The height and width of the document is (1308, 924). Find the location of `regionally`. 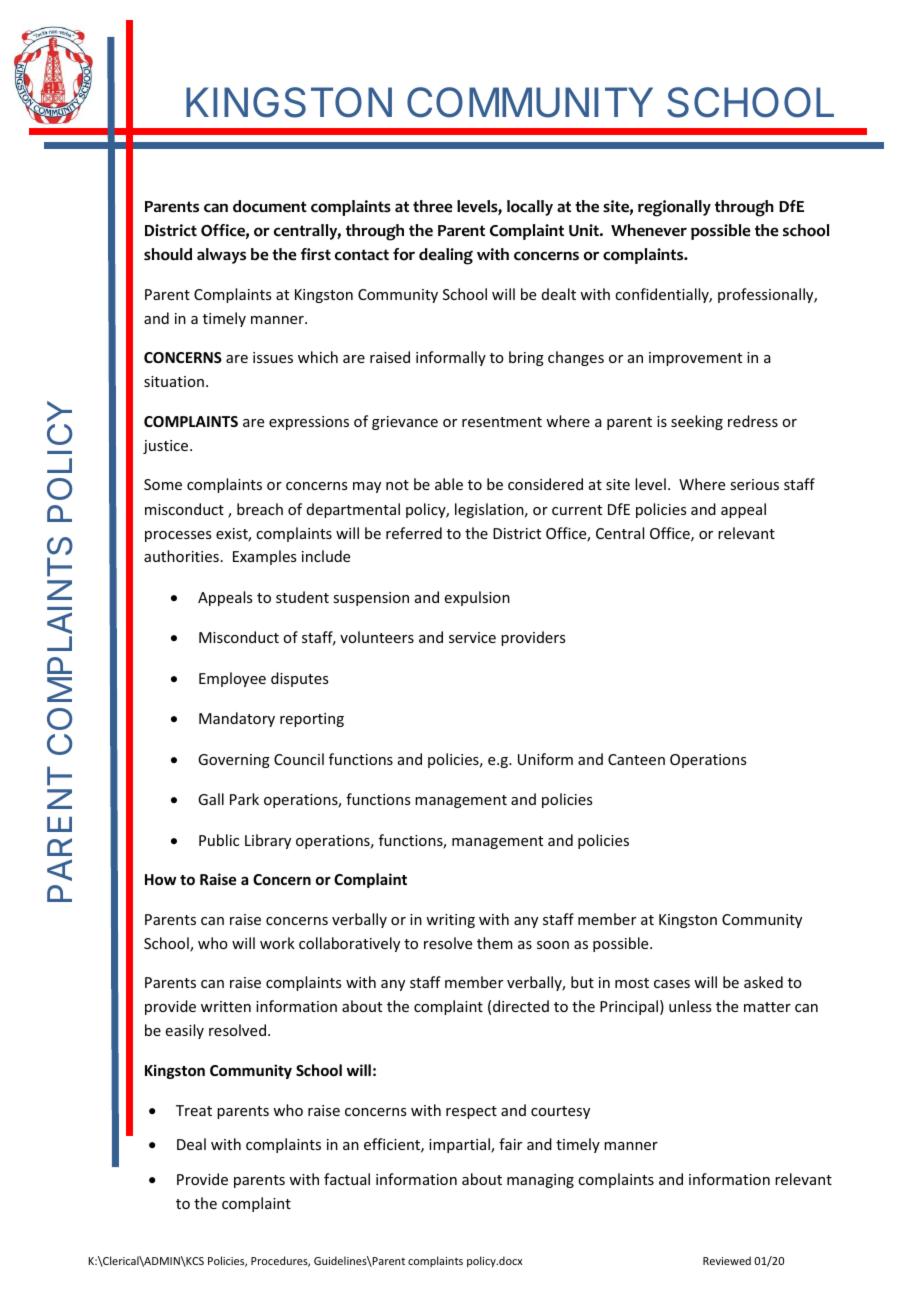

regionally is located at coordinates (674, 208).
